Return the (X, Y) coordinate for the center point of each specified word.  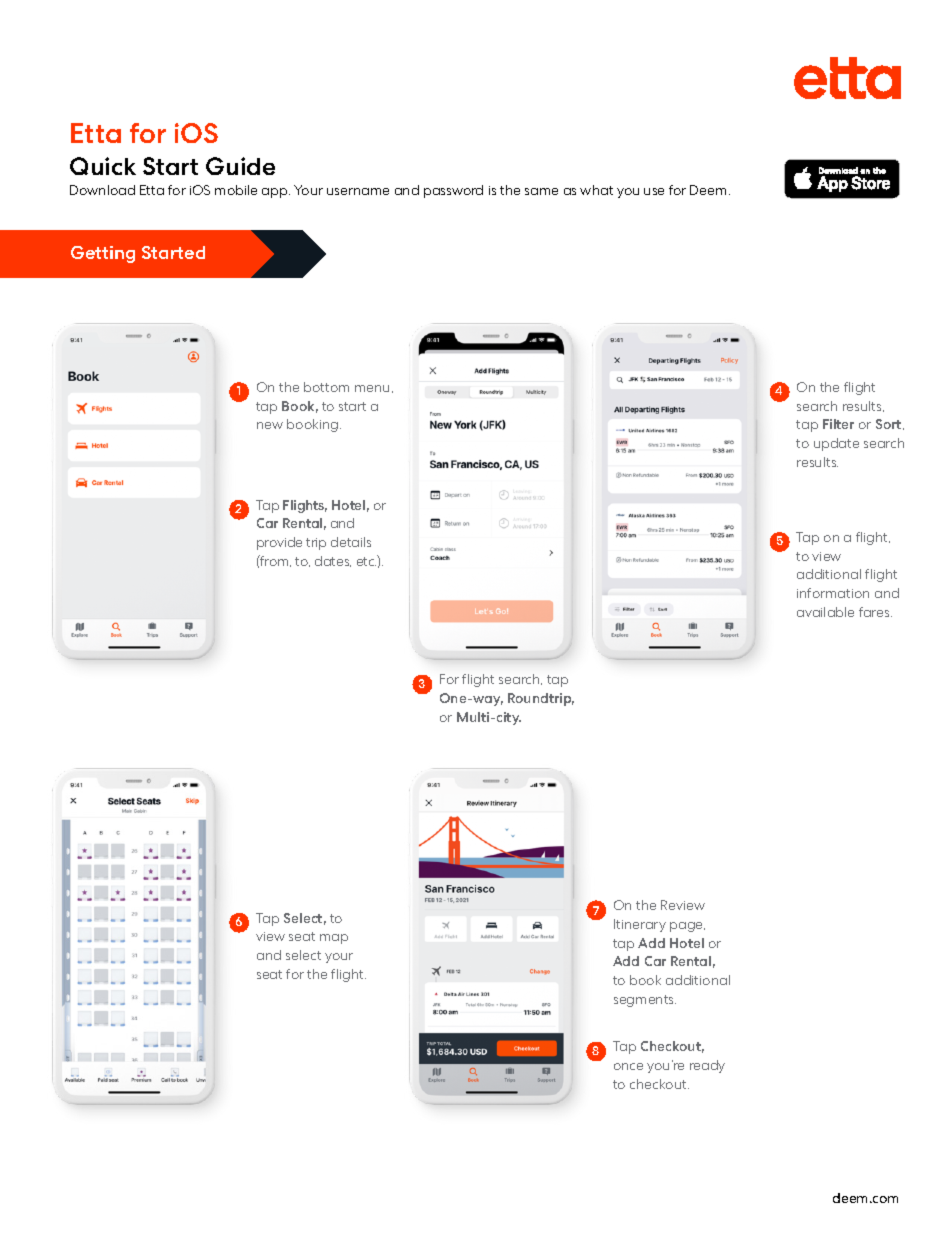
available (825, 612)
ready (707, 1066)
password (453, 191)
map (334, 939)
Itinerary (640, 925)
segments (645, 1001)
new (270, 425)
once (628, 1066)
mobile (236, 190)
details (351, 542)
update (836, 444)
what (596, 190)
